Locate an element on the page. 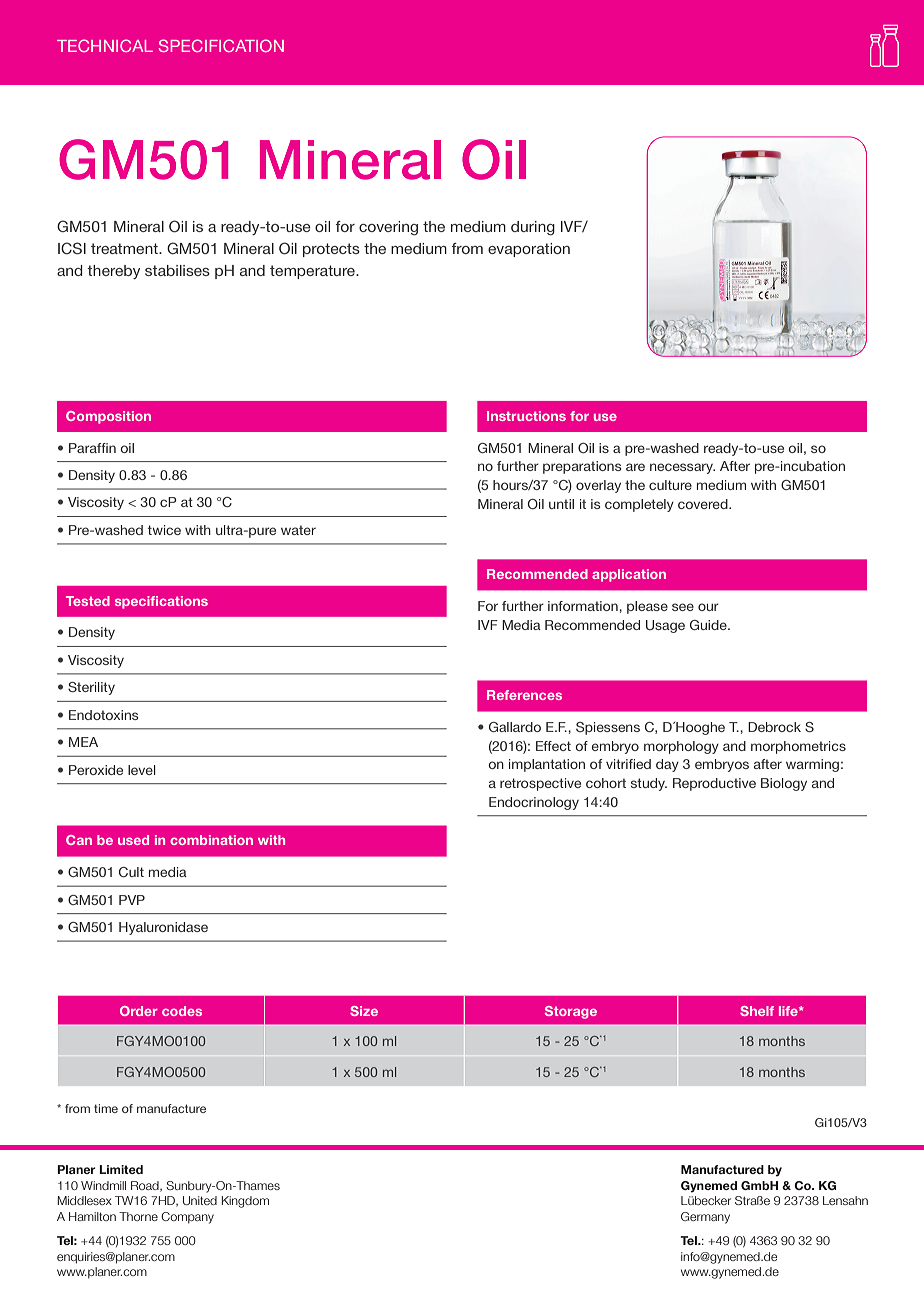  References is located at coordinates (524, 695).
